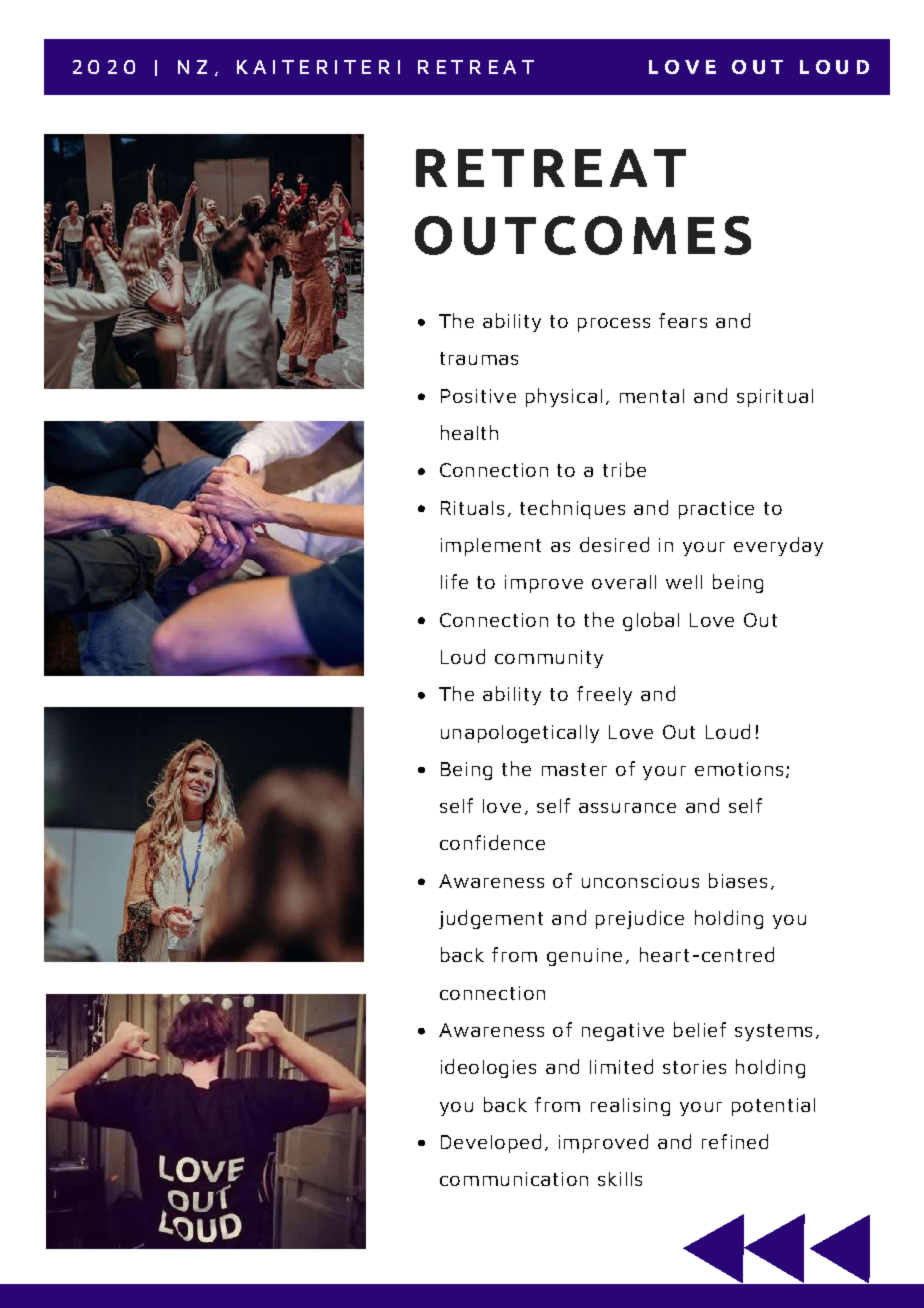 This screenshot has height=1308, width=924. Describe the element at coordinates (491, 547) in the screenshot. I see `implement` at that location.
